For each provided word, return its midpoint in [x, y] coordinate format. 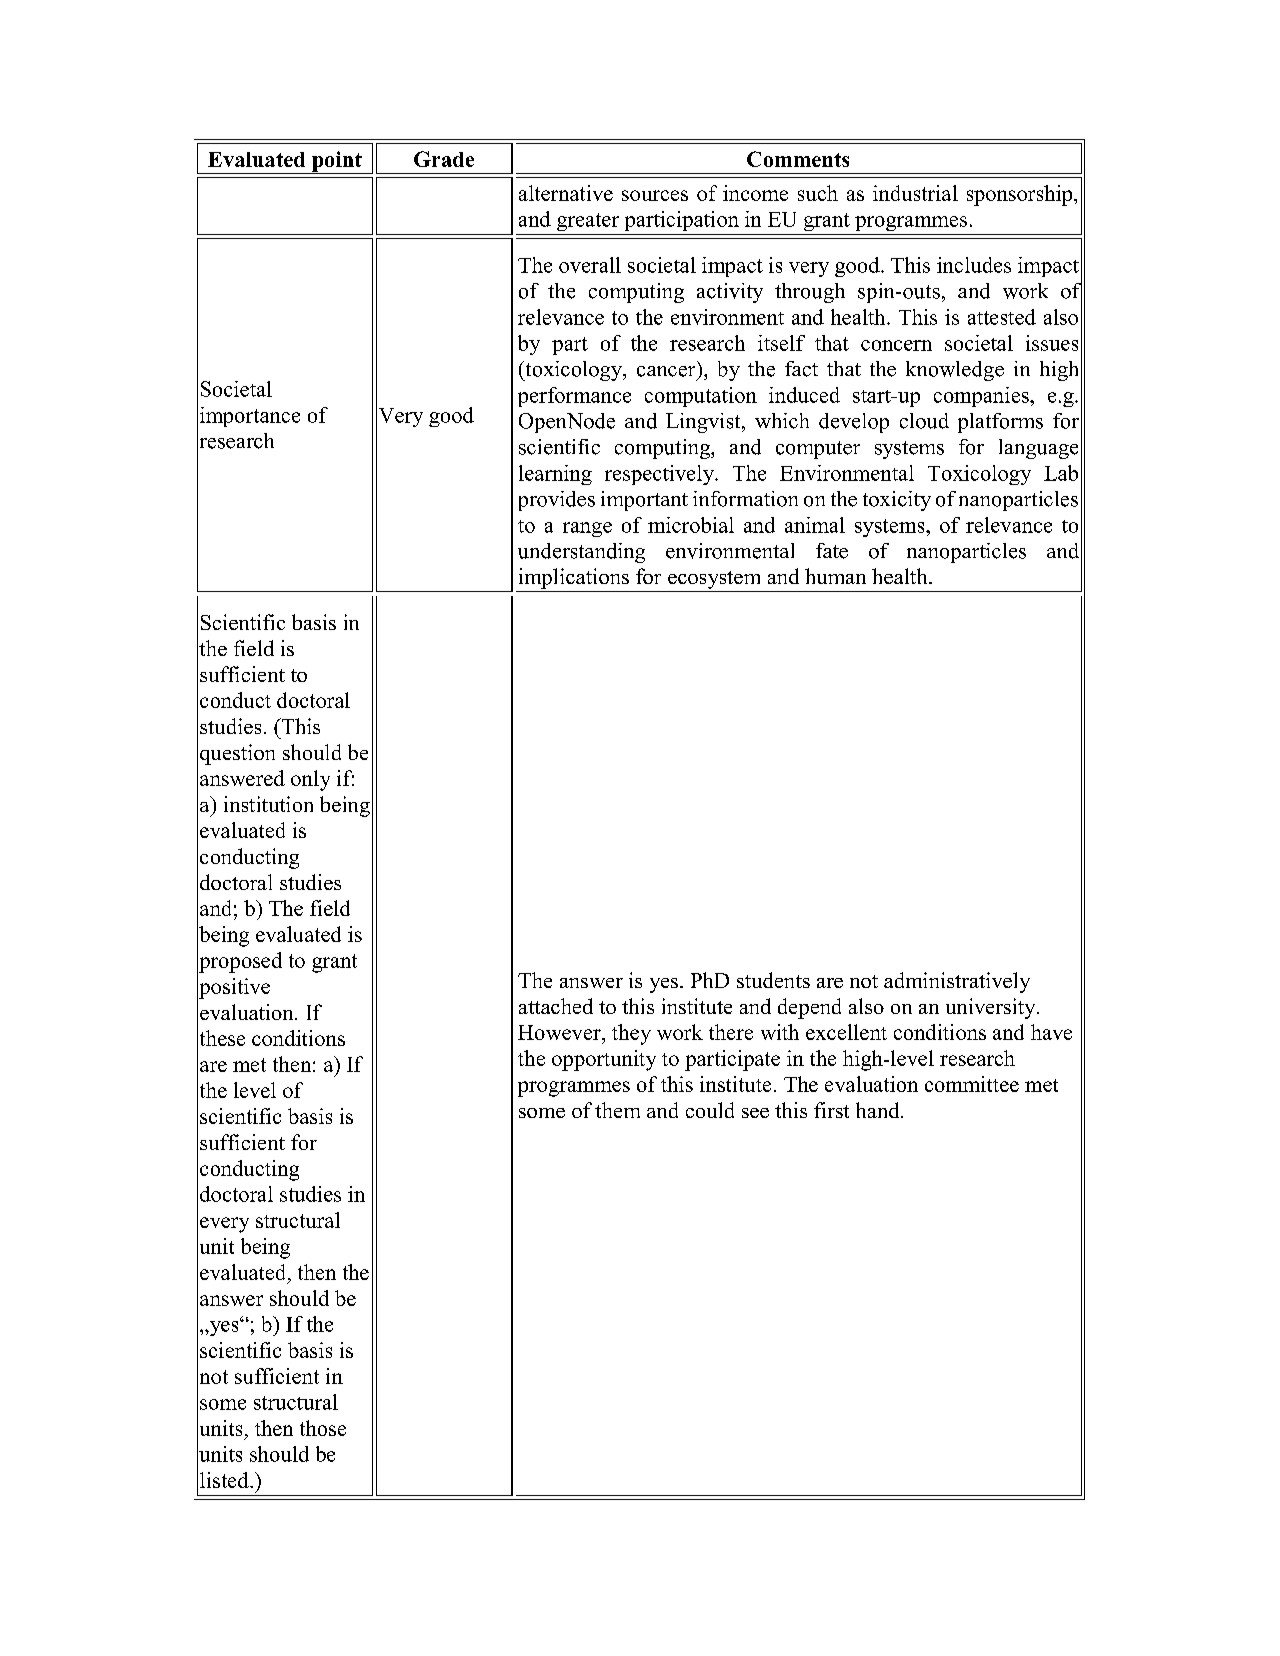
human [835, 576]
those [323, 1428]
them [617, 1110]
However [560, 1032]
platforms [1000, 423]
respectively [660, 475]
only [310, 780]
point [337, 162]
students [773, 980]
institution [268, 804]
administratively [957, 982]
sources [655, 195]
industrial [915, 193]
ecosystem [714, 580]
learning [555, 475]
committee [972, 1084]
